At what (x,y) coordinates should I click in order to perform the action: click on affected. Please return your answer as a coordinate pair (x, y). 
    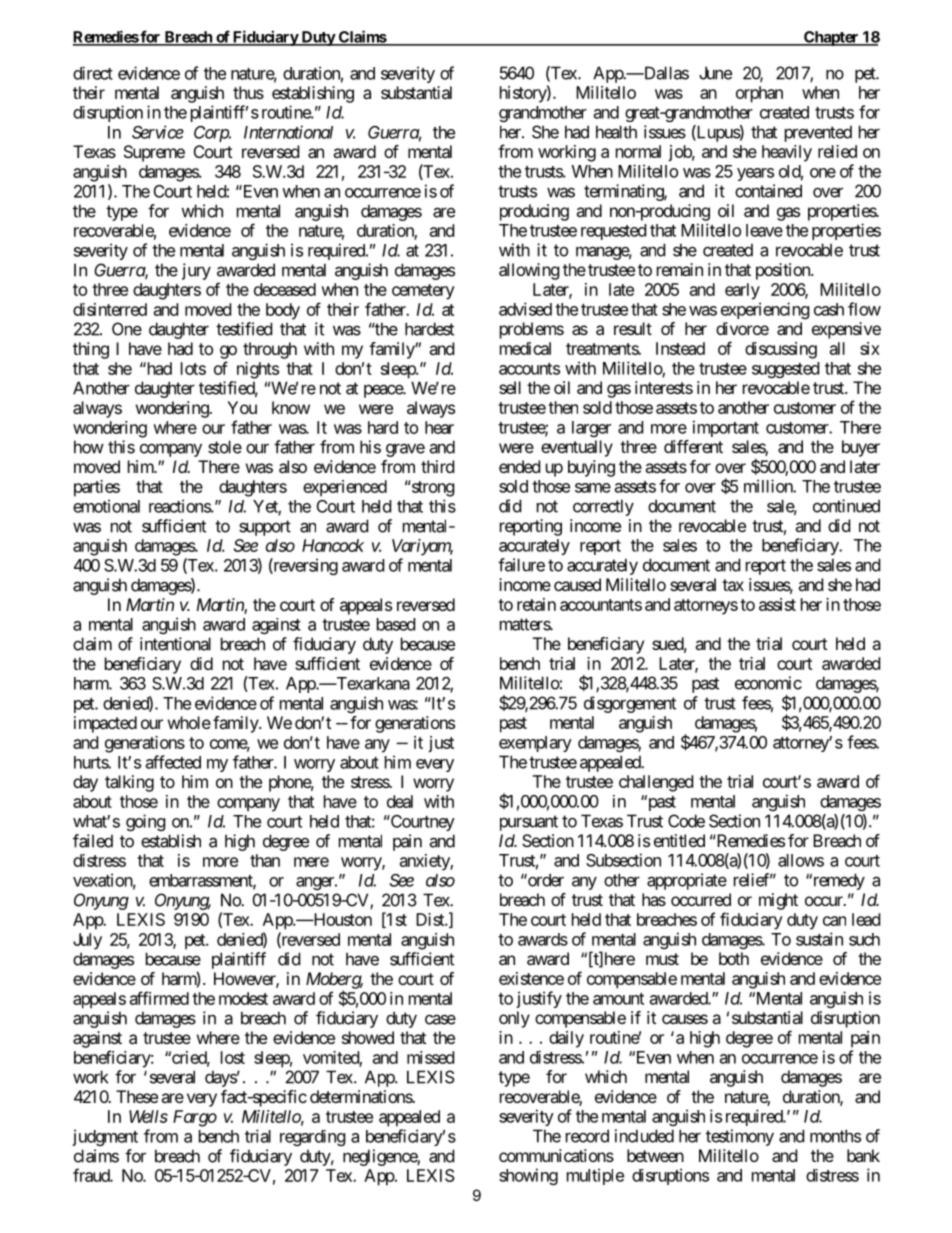
    Looking at the image, I should click on (173, 762).
